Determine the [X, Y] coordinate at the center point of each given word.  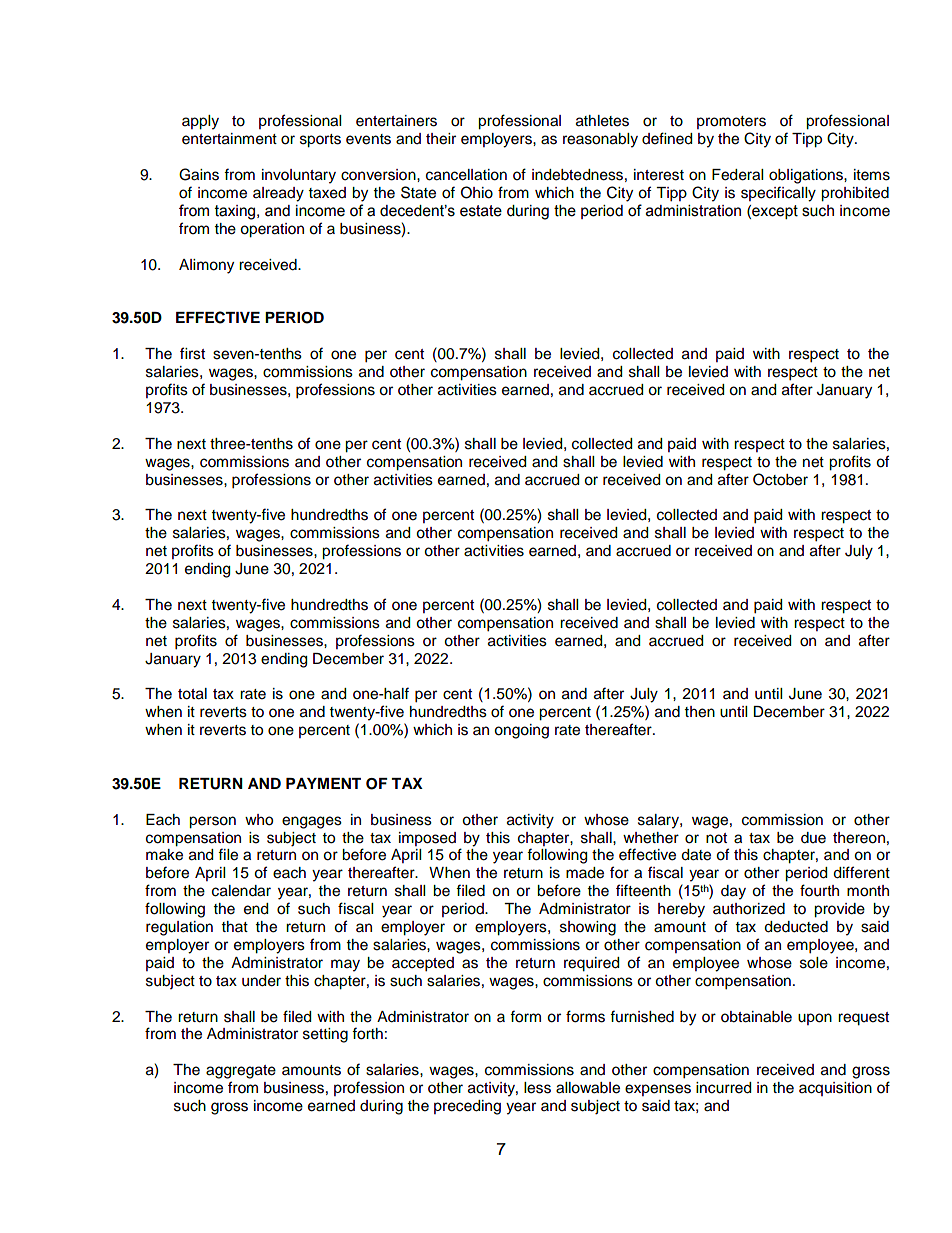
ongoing [521, 731]
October [780, 479]
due [813, 838]
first [192, 353]
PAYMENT [323, 783]
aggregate [241, 1072]
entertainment [229, 139]
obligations [807, 176]
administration [693, 211]
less [537, 1088]
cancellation [466, 175]
